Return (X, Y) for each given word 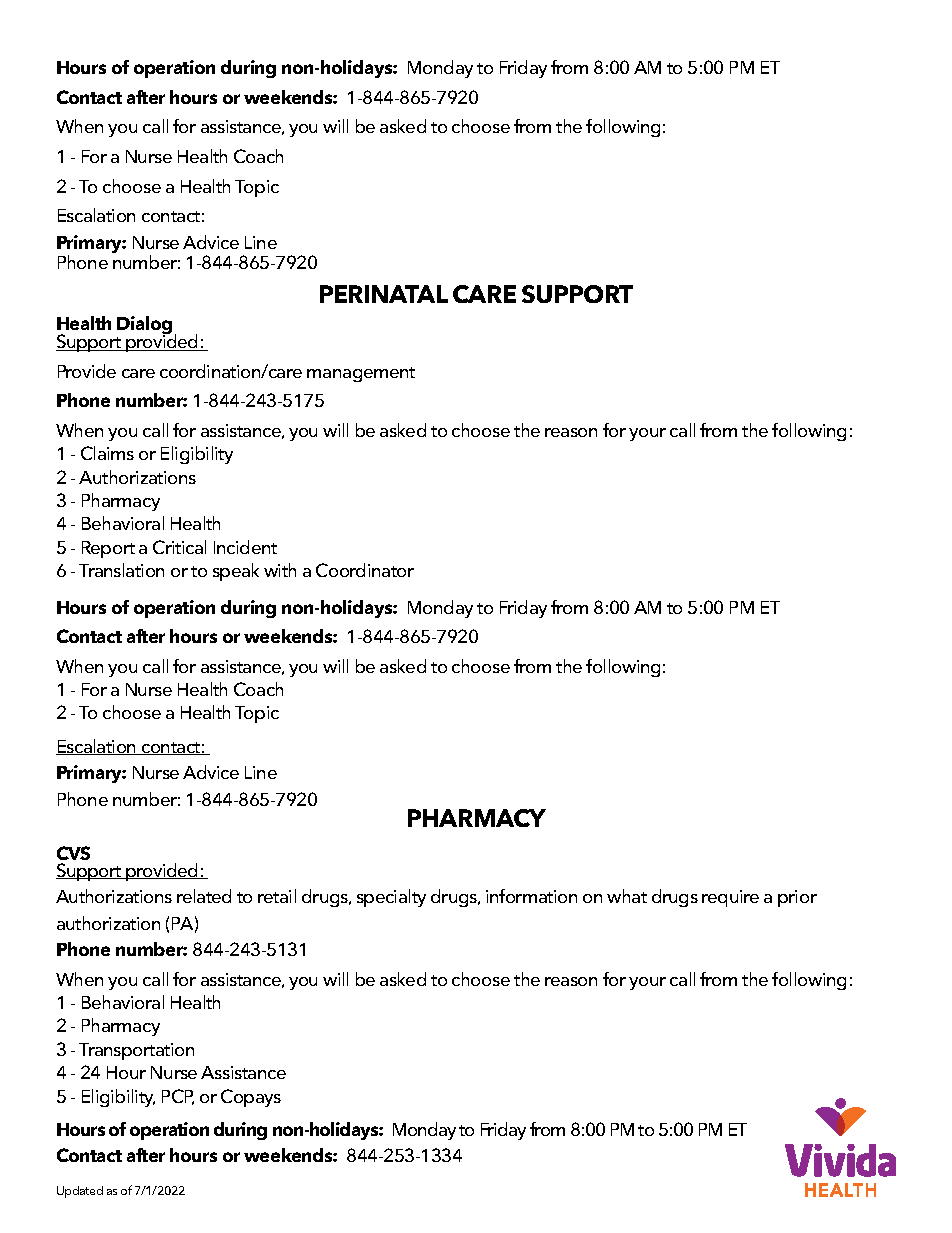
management (361, 374)
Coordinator (365, 570)
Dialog (144, 326)
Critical (179, 547)
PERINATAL (384, 294)
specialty (391, 898)
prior (797, 898)
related (204, 896)
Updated (80, 1192)
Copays (251, 1098)
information (531, 896)
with (280, 570)
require (730, 898)
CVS (73, 853)
